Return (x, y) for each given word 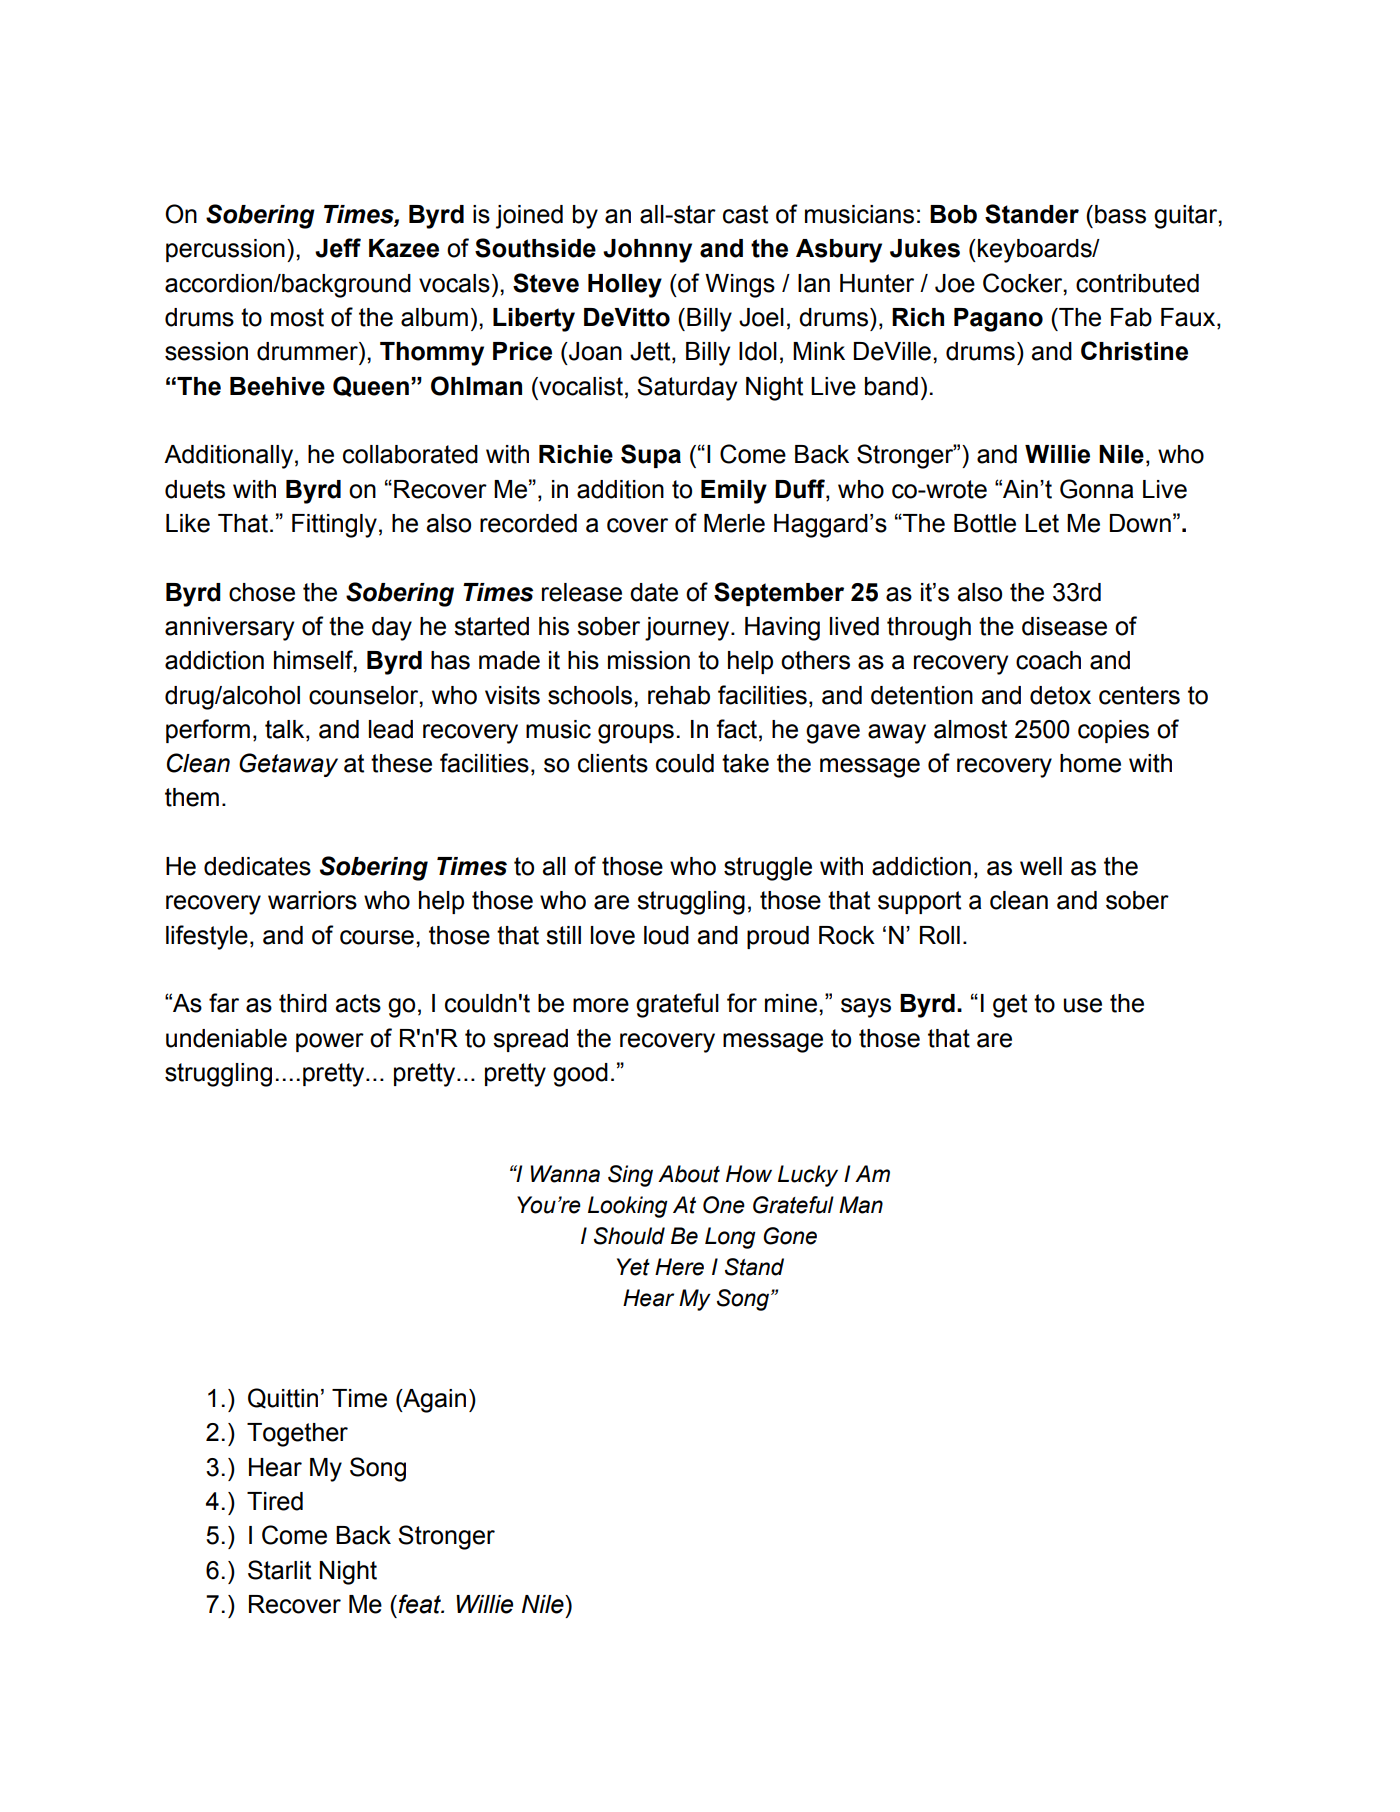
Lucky (808, 1176)
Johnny (647, 251)
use (1083, 1005)
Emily (734, 492)
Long (730, 1238)
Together (297, 1435)
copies (1113, 731)
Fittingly (334, 526)
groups (636, 734)
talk (286, 730)
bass (1120, 214)
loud (666, 935)
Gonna (1096, 489)
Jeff (338, 248)
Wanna (565, 1174)
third (303, 1003)
